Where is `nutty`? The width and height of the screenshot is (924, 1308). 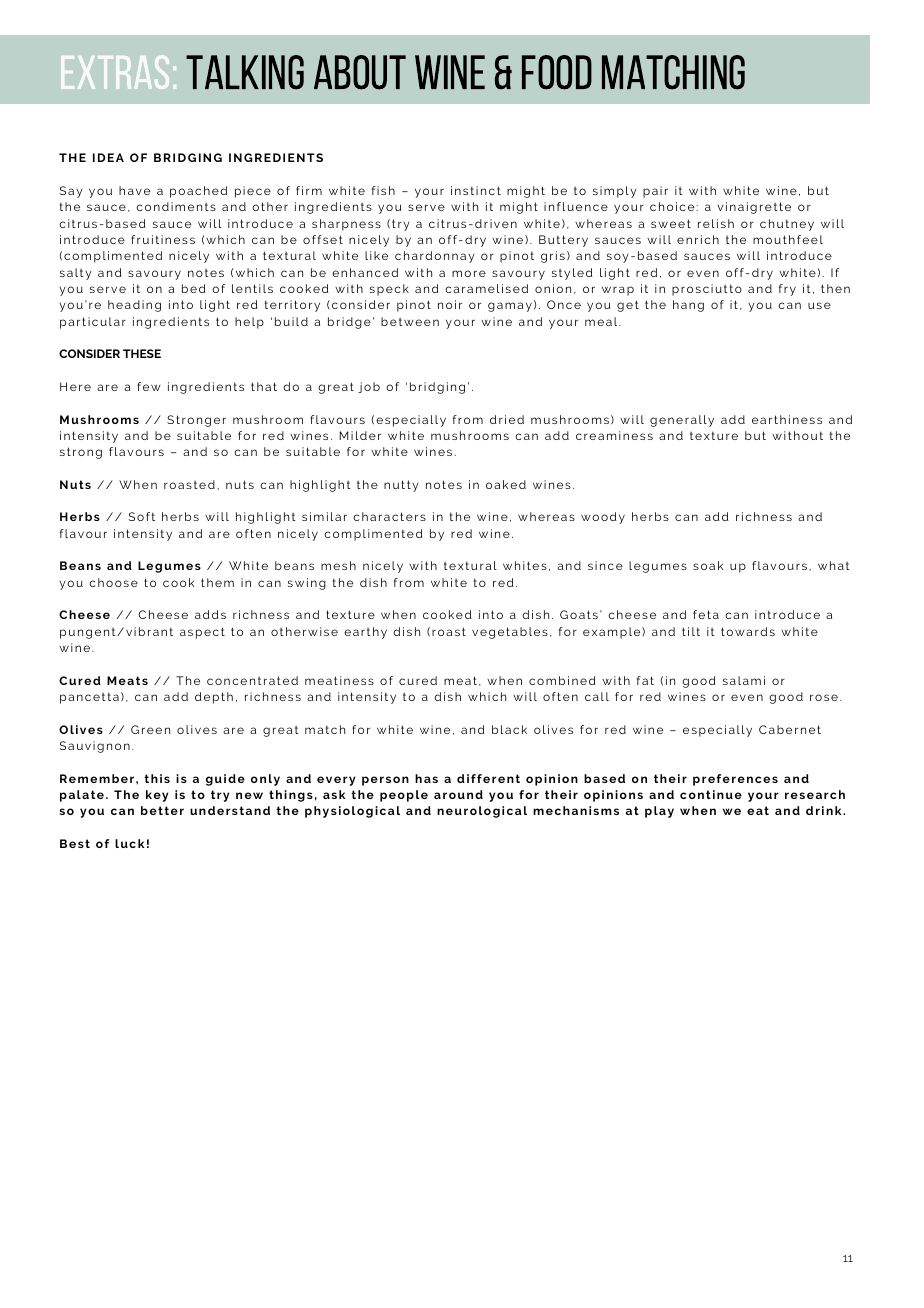
nutty is located at coordinates (401, 486).
